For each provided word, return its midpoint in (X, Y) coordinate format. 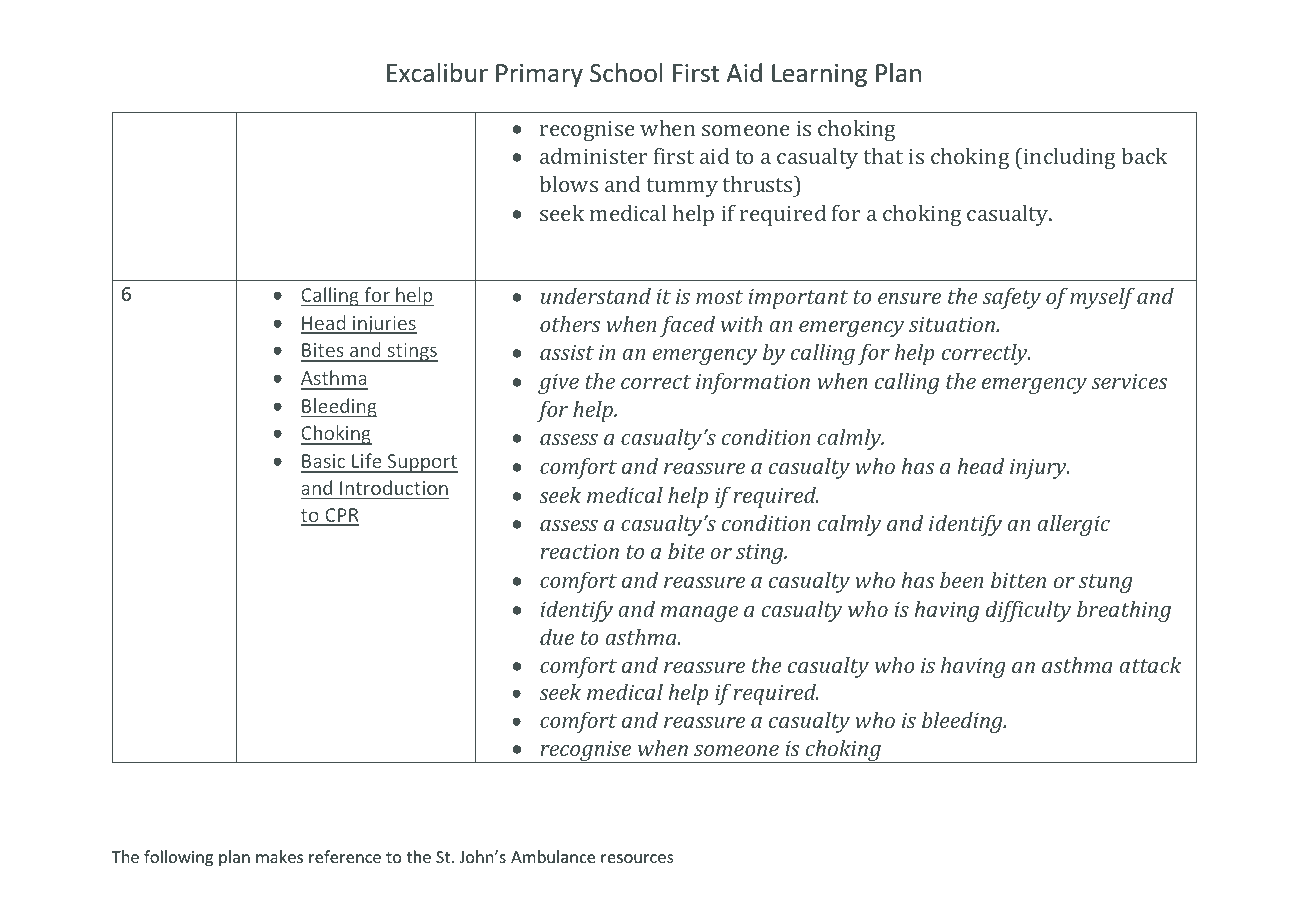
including (1069, 158)
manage (699, 614)
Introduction (394, 487)
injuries (384, 325)
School (626, 73)
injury (1039, 468)
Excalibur (437, 73)
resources (637, 858)
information (753, 383)
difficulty (1028, 611)
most (719, 297)
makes (279, 856)
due (557, 636)
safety (1012, 298)
